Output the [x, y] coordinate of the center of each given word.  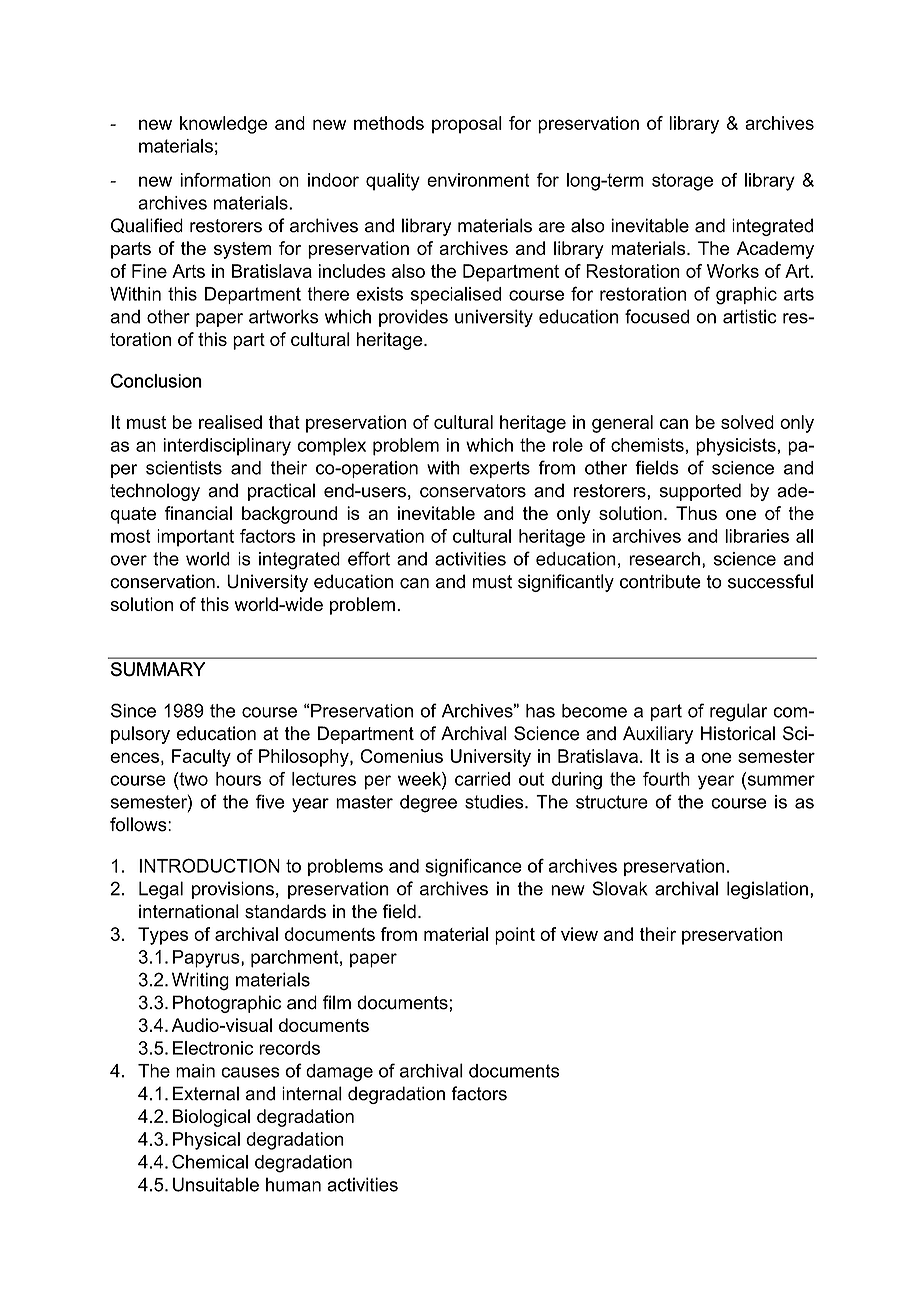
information [225, 180]
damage [339, 1073]
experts [499, 469]
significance [473, 867]
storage [682, 182]
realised [230, 422]
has [540, 711]
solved [747, 422]
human [293, 1184]
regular [738, 712]
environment [478, 180]
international [189, 911]
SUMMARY [158, 669]
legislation [767, 890]
